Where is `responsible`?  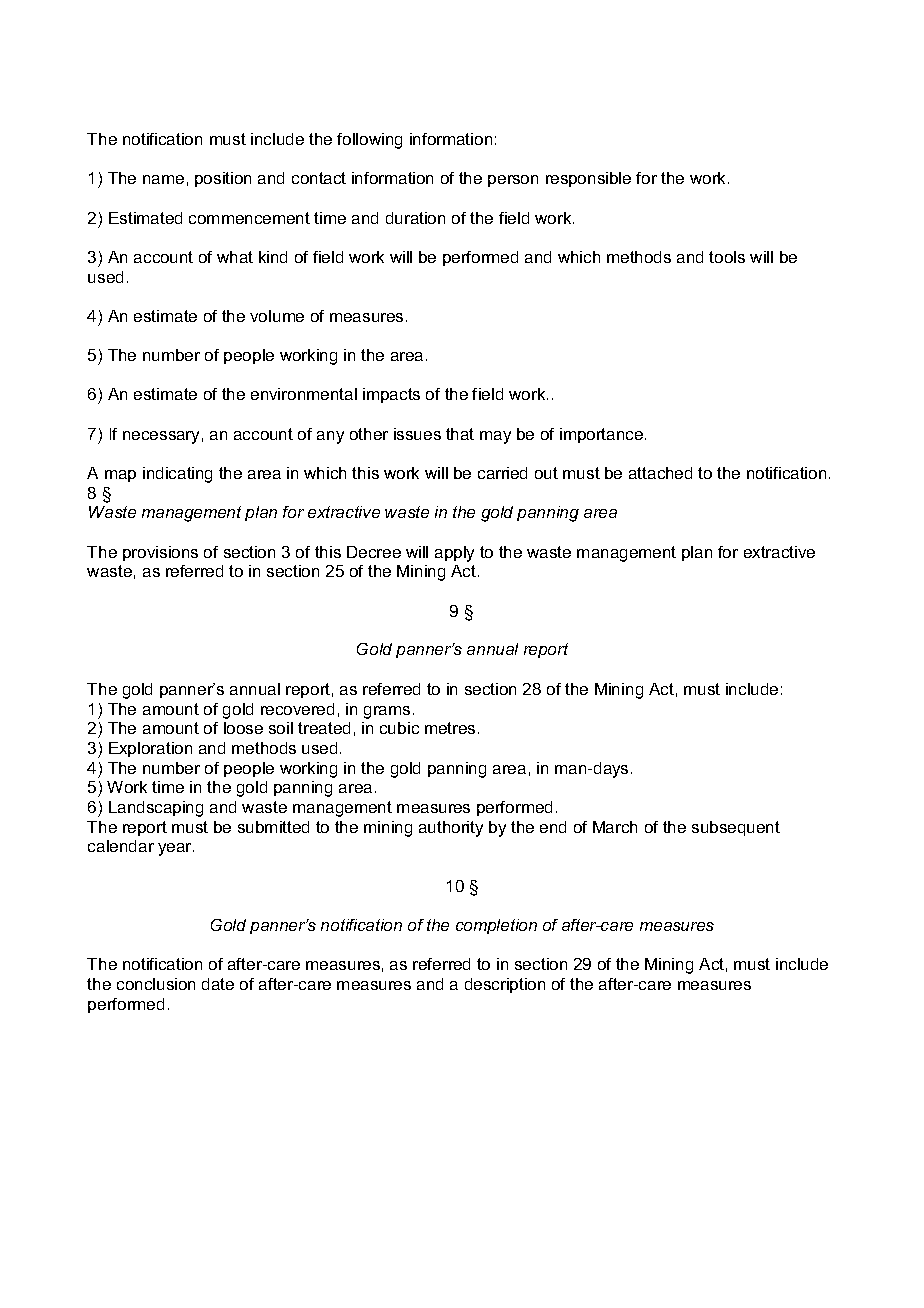 responsible is located at coordinates (588, 179).
